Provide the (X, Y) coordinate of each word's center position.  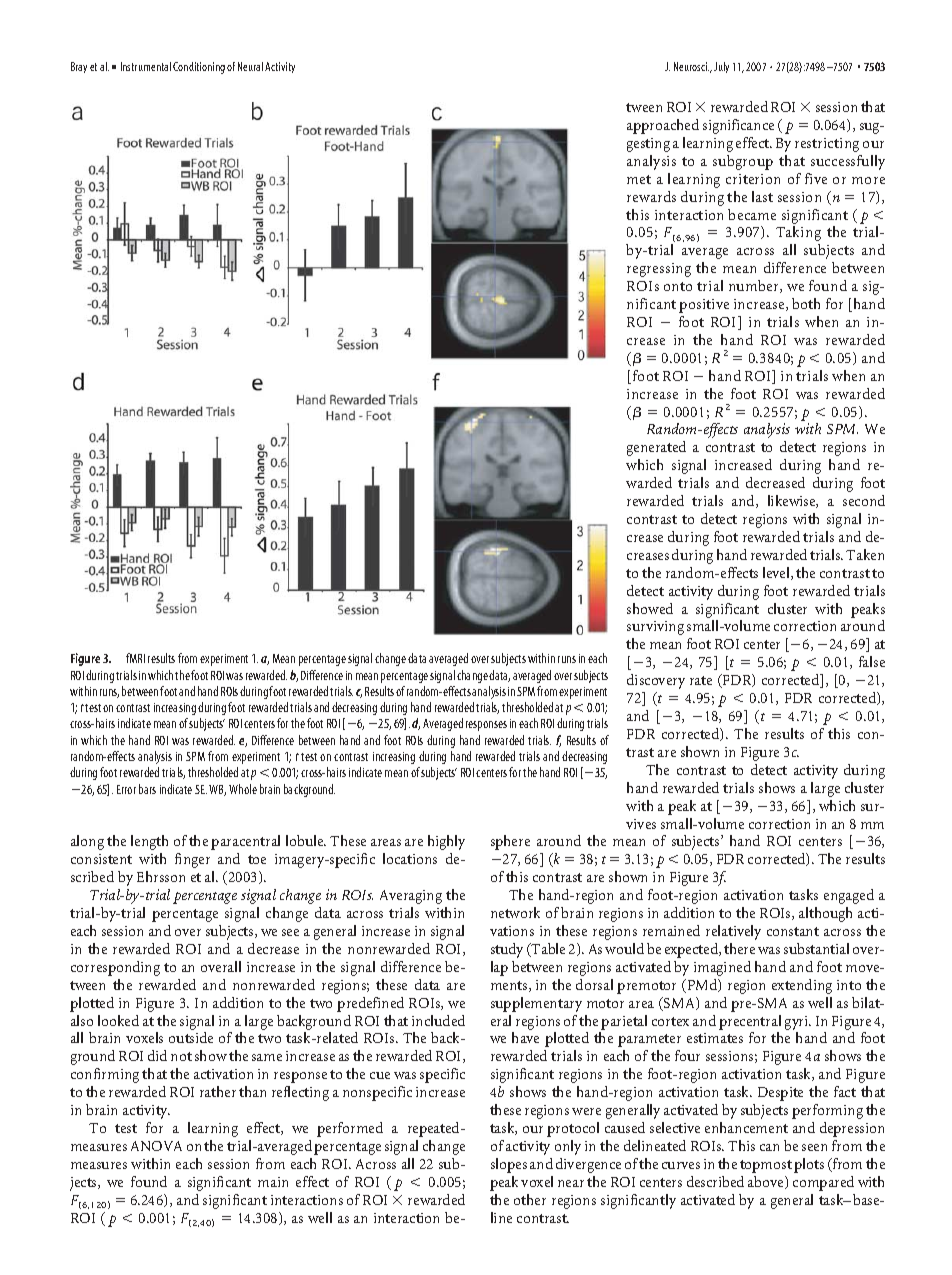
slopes (509, 1165)
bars (147, 789)
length (149, 842)
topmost (766, 1166)
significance (738, 126)
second (864, 500)
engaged (849, 896)
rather (218, 1091)
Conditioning (199, 68)
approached (663, 126)
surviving (655, 628)
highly (446, 842)
